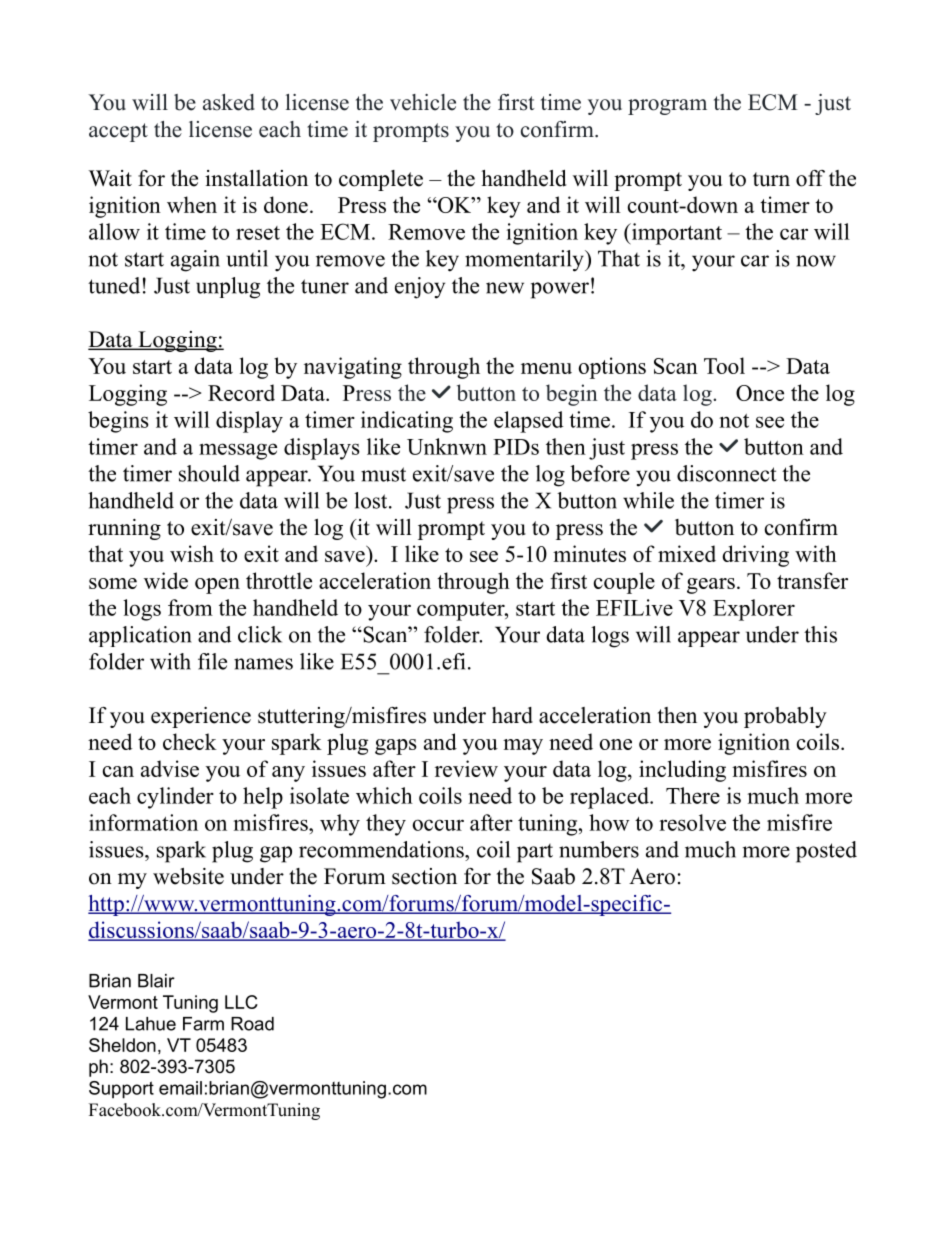  I want to click on disconnect, so click(727, 473).
